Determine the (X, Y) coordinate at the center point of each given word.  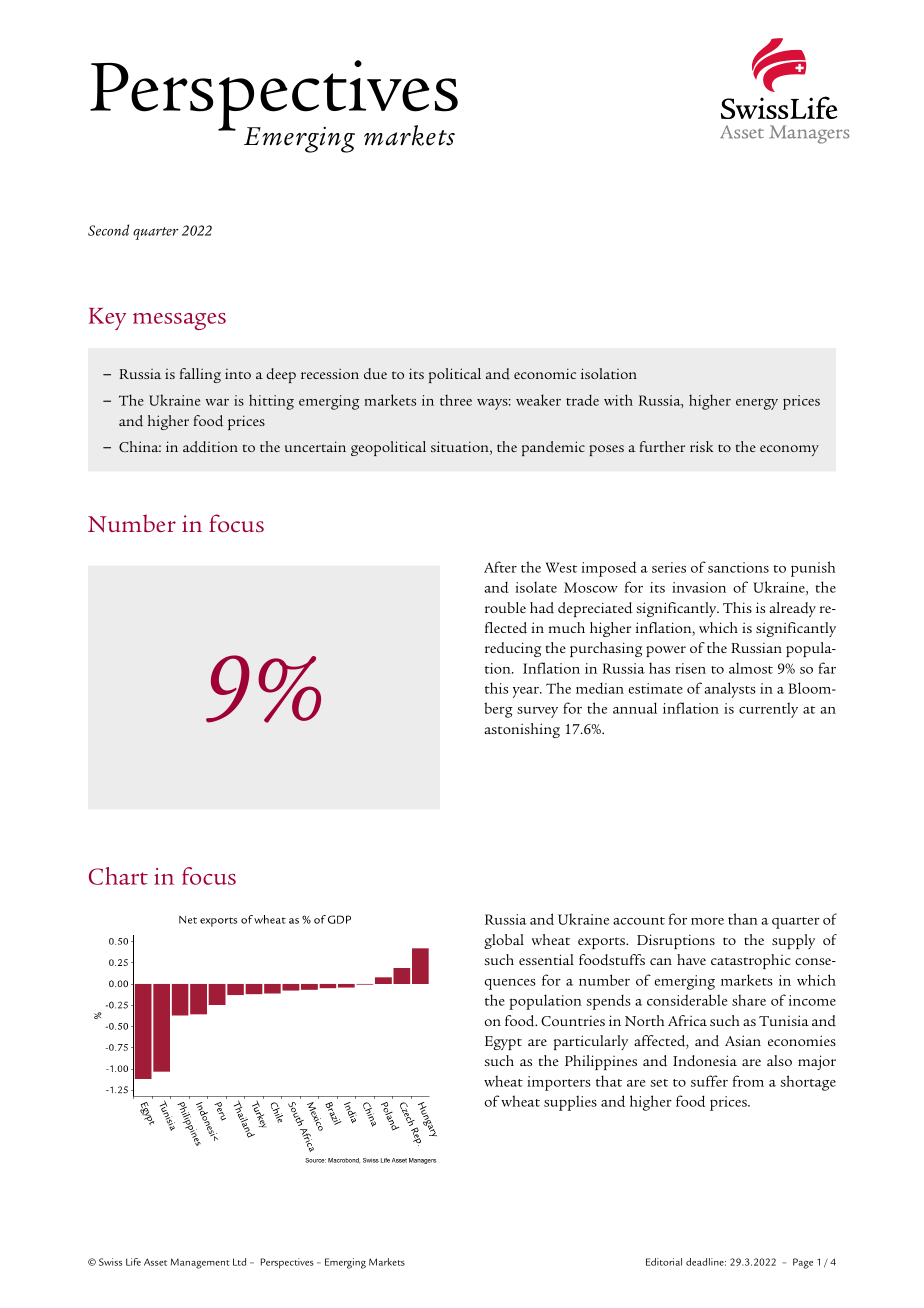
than (743, 919)
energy (757, 404)
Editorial (664, 1262)
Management (200, 1263)
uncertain (315, 446)
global (504, 941)
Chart (118, 876)
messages (179, 321)
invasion (699, 587)
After (500, 567)
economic (545, 373)
